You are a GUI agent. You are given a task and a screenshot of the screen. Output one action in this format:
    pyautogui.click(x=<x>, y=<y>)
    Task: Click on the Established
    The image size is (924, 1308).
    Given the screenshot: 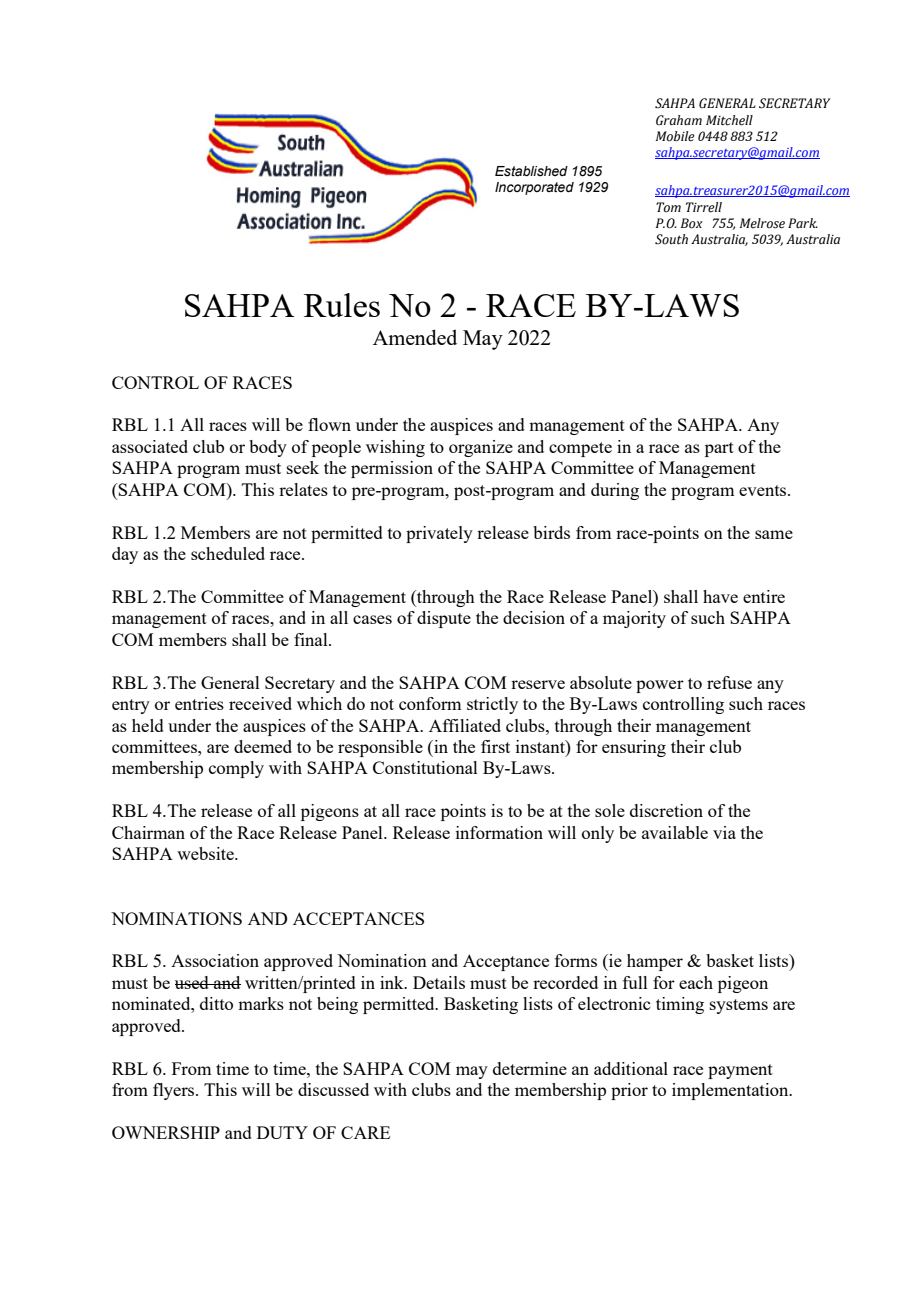 What is the action you would take?
    pyautogui.click(x=531, y=171)
